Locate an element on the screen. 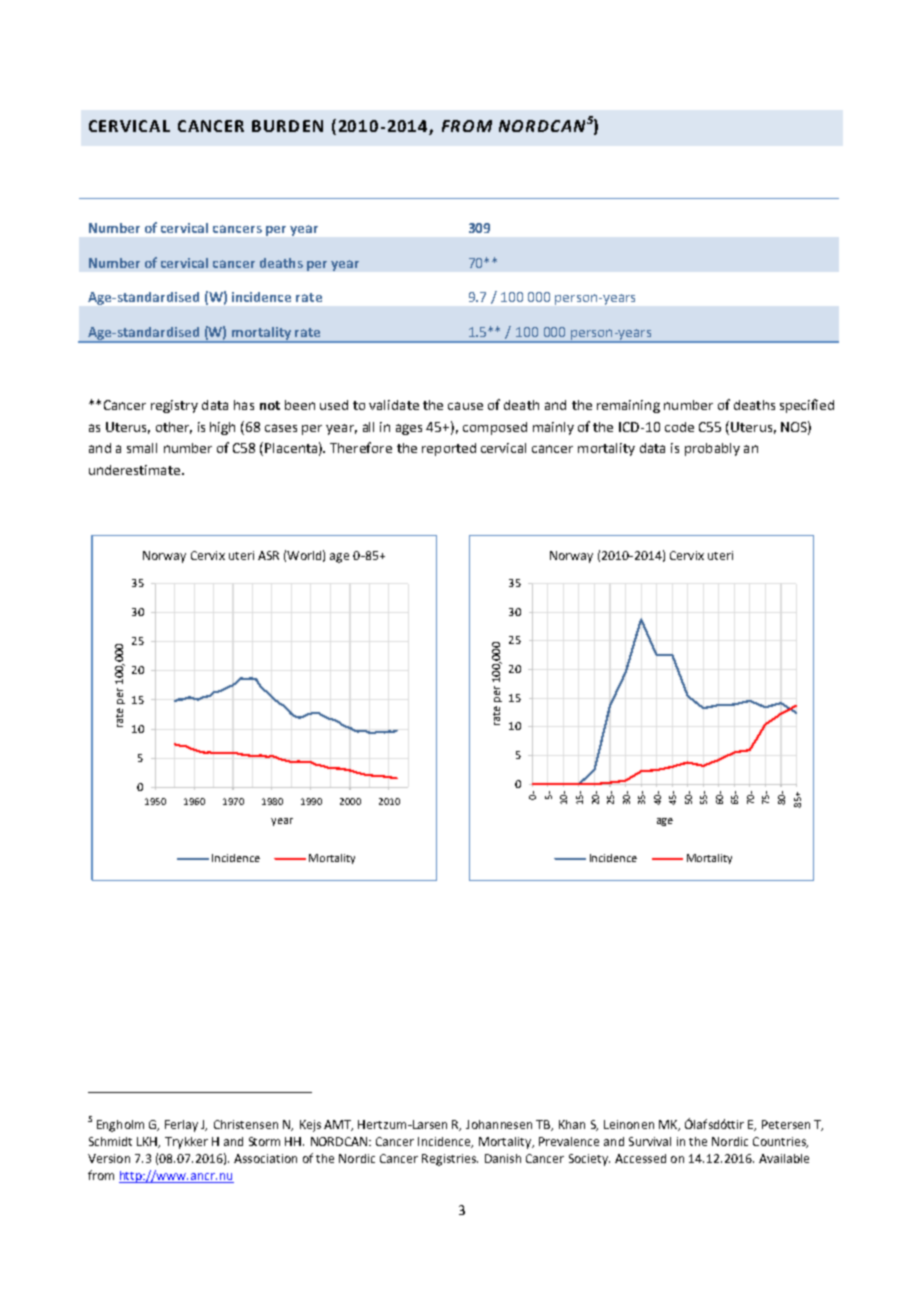 This screenshot has width=924, height=1308. cause is located at coordinates (465, 406).
